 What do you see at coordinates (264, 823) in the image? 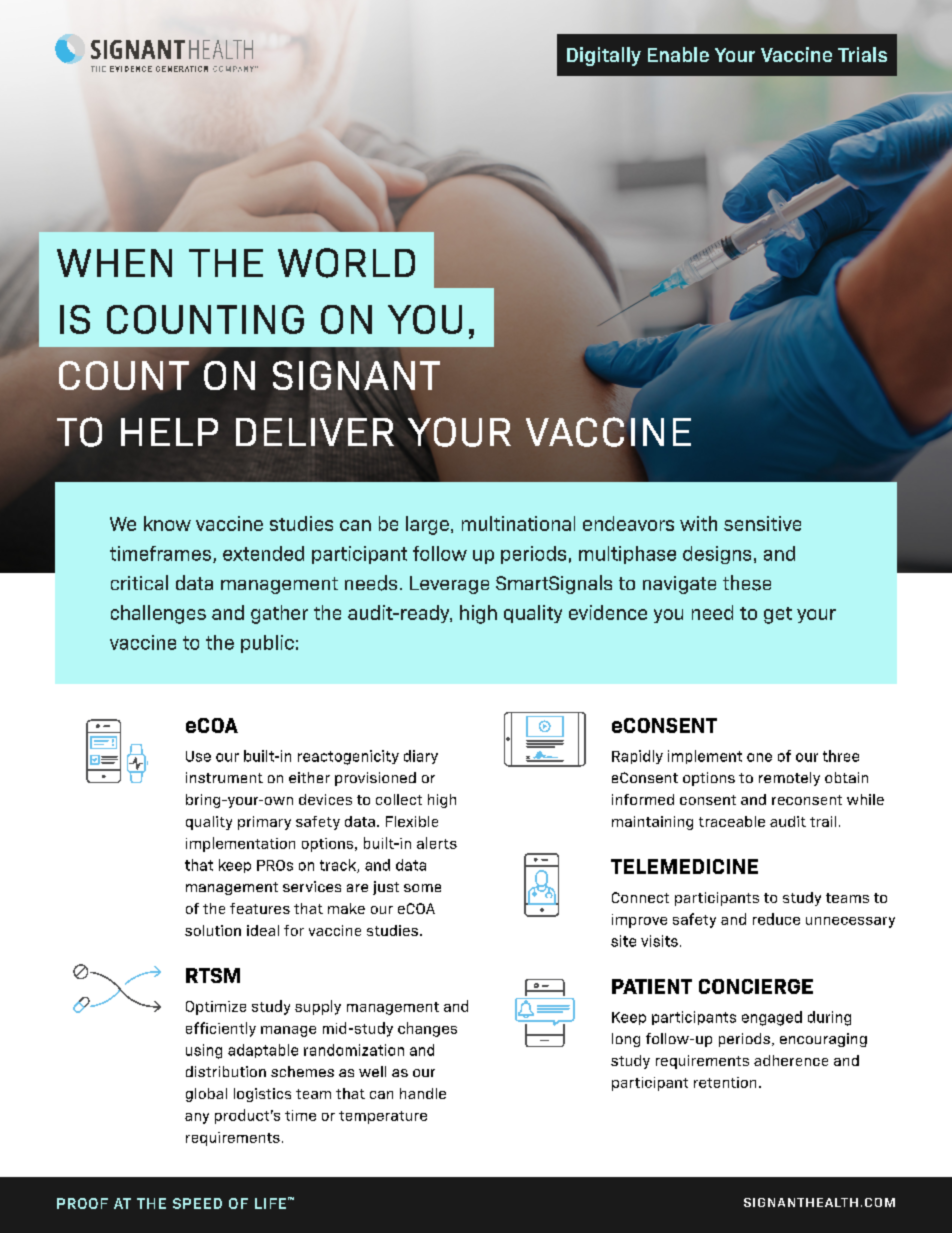
I see `primary` at bounding box center [264, 823].
